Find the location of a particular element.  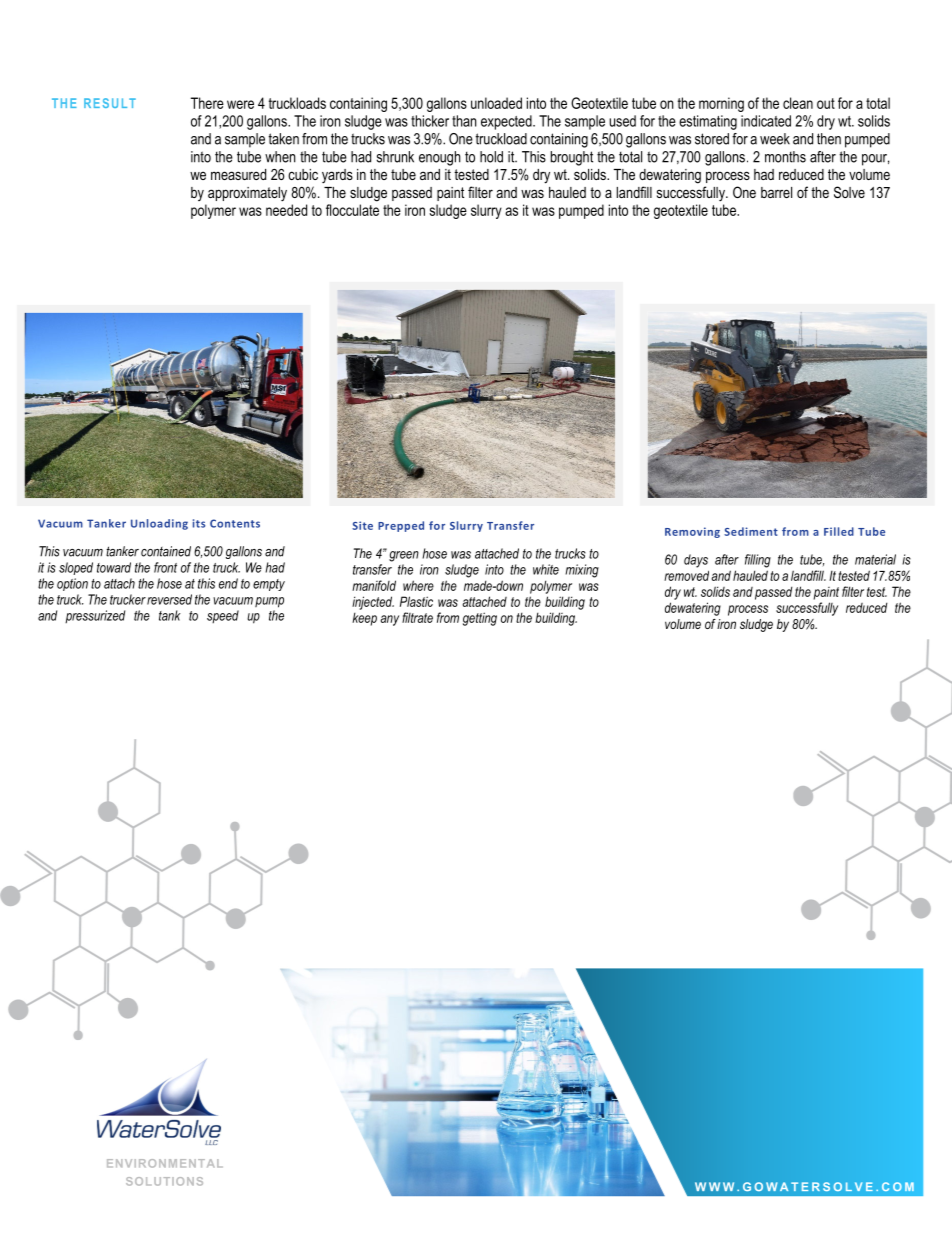

getting is located at coordinates (480, 619).
